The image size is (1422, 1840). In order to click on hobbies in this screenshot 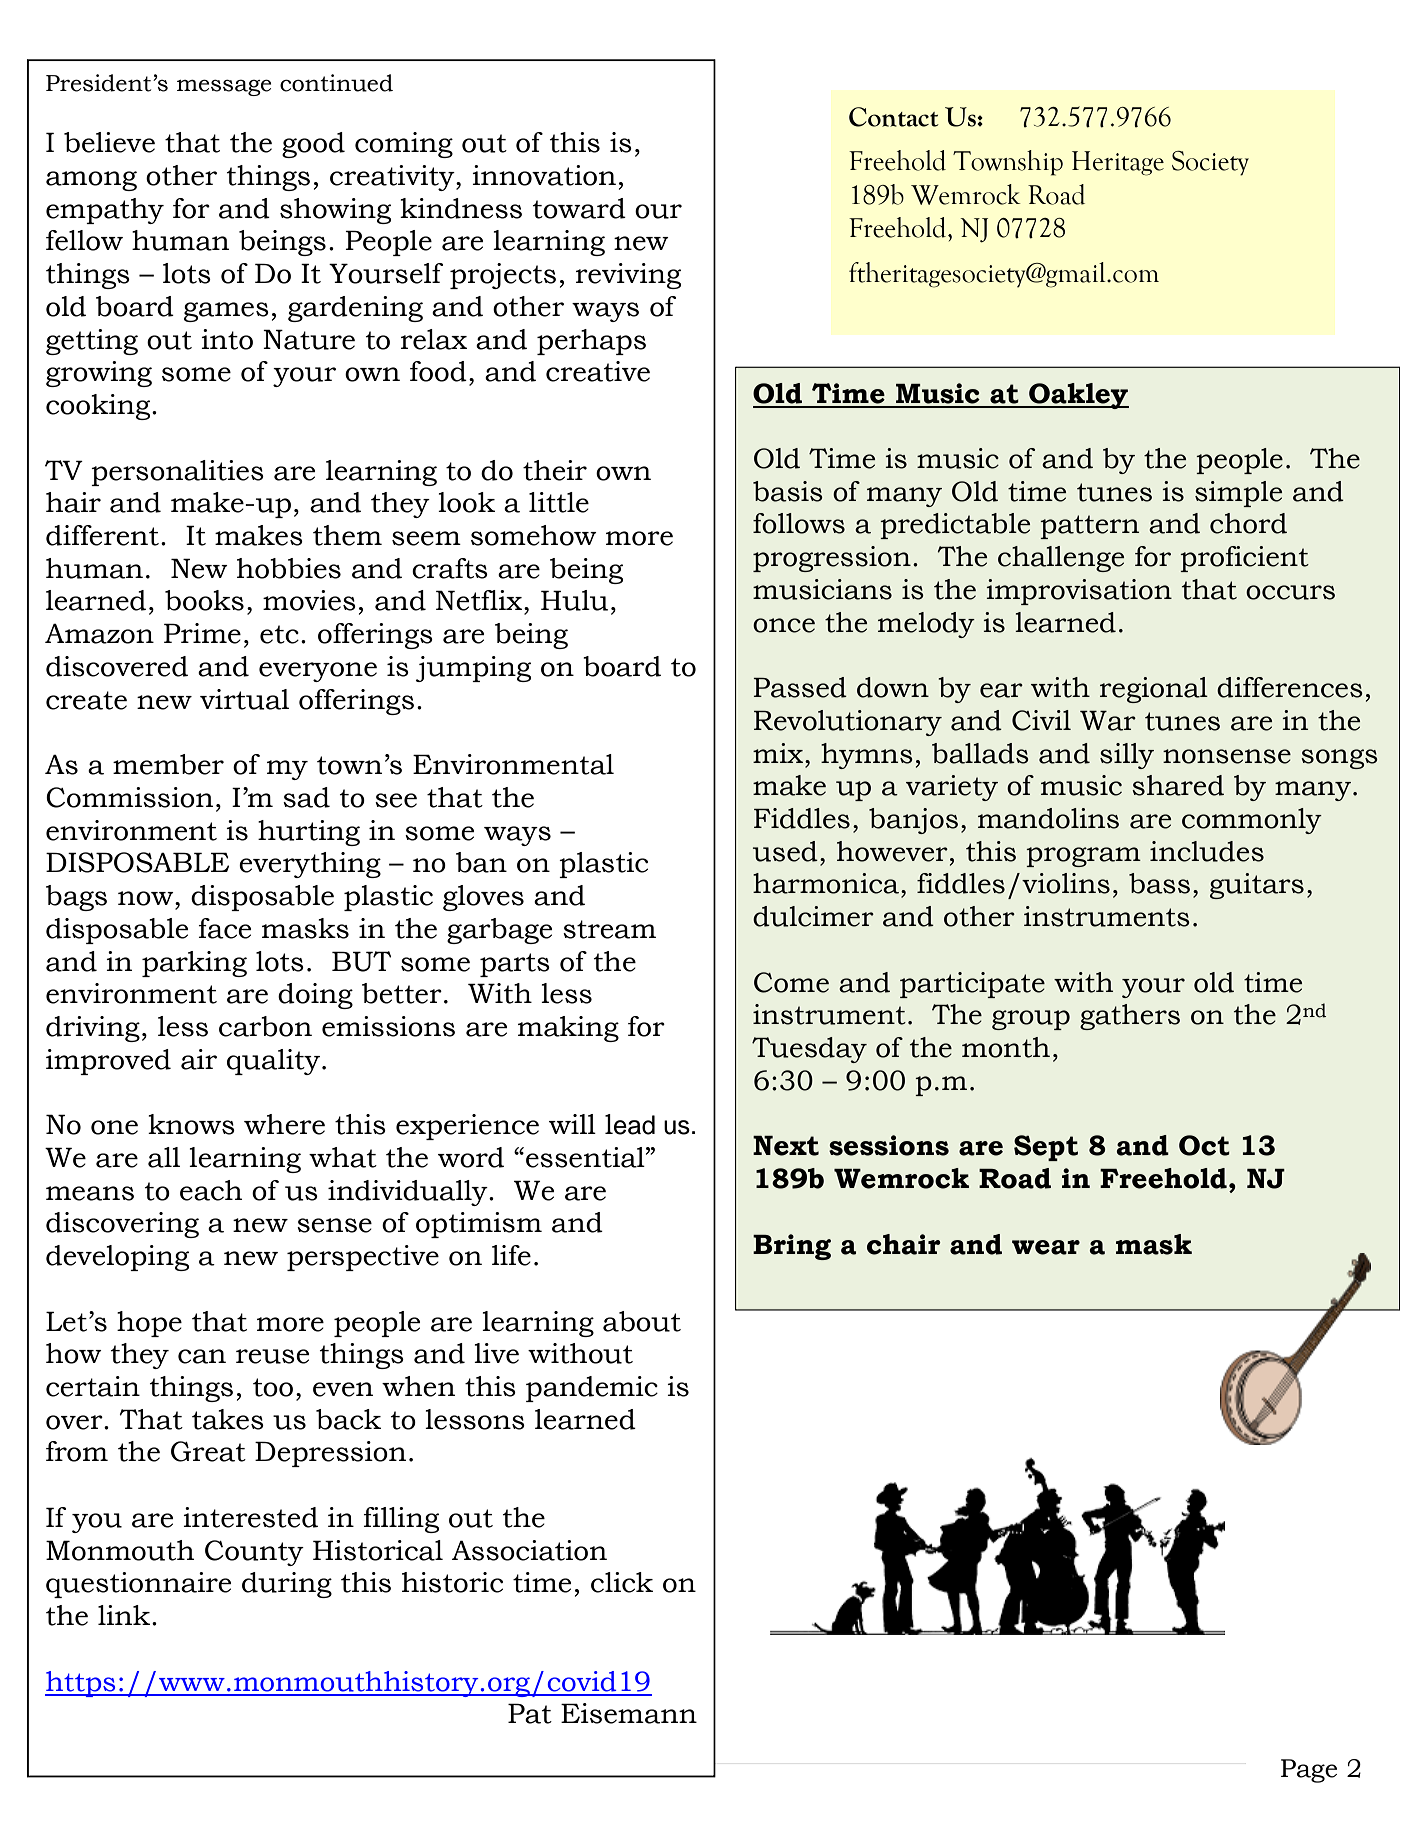, I will do `click(289, 568)`.
